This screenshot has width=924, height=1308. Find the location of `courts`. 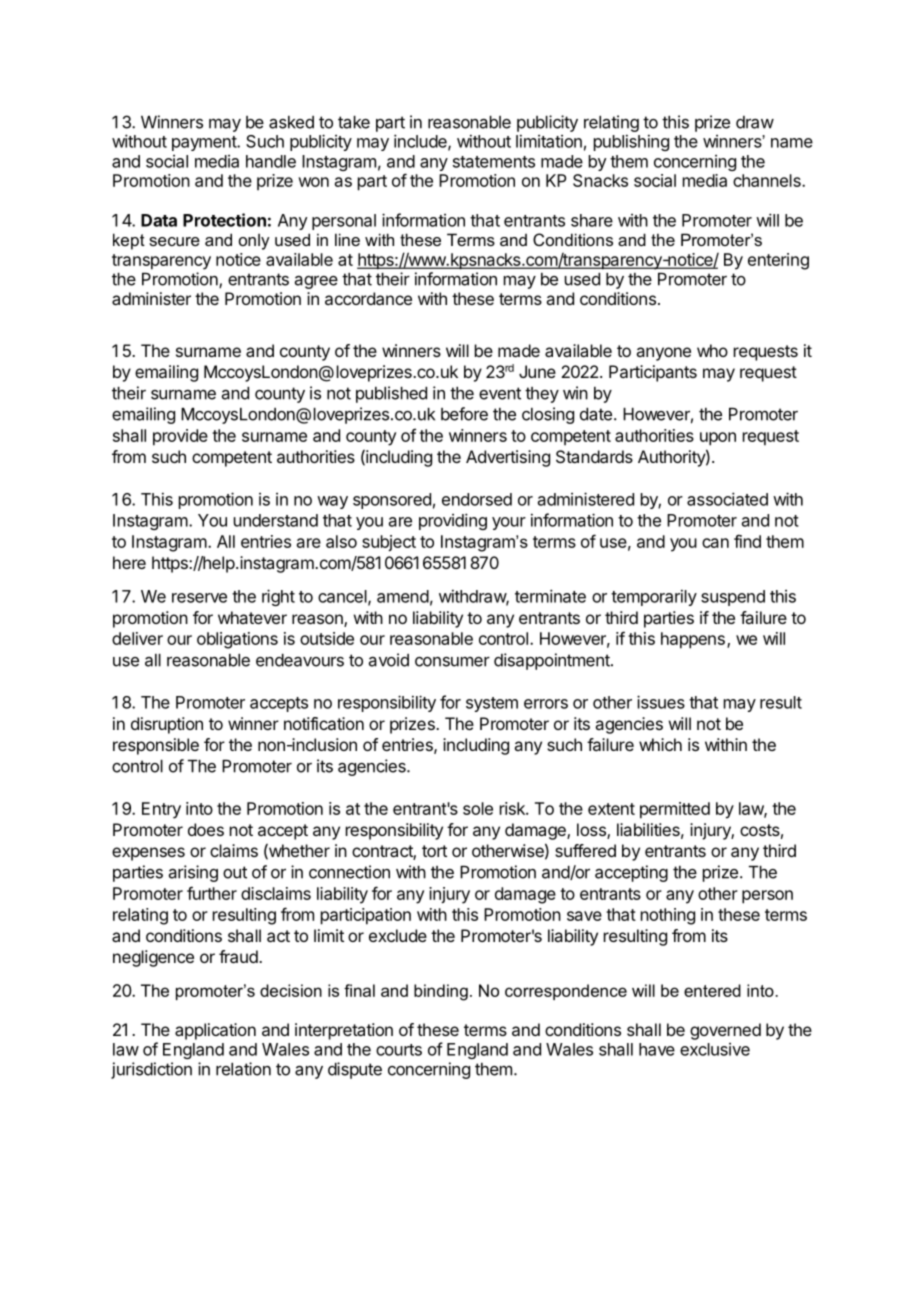

courts is located at coordinates (399, 1050).
